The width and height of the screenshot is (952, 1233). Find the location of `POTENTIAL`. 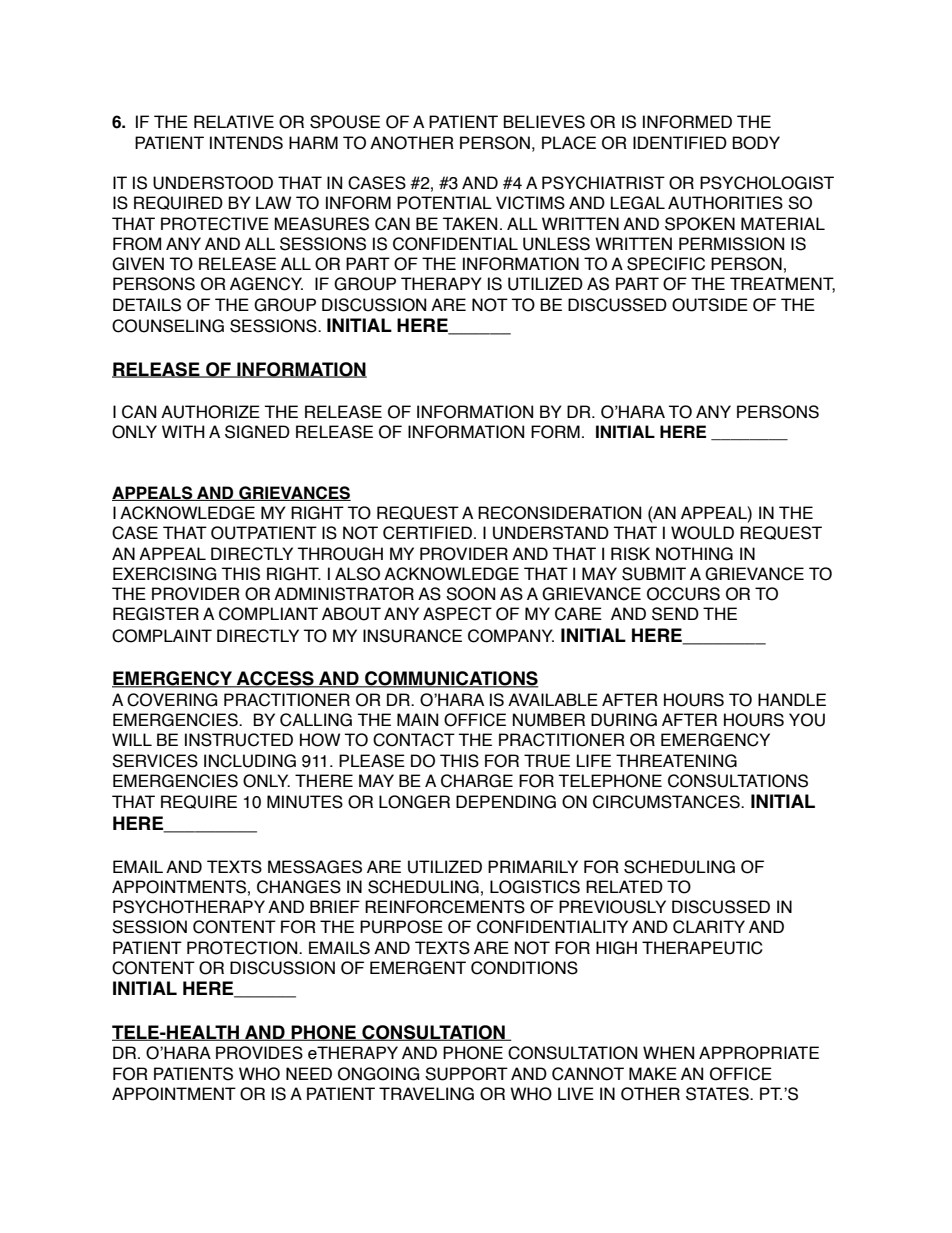

POTENTIAL is located at coordinates (444, 203).
